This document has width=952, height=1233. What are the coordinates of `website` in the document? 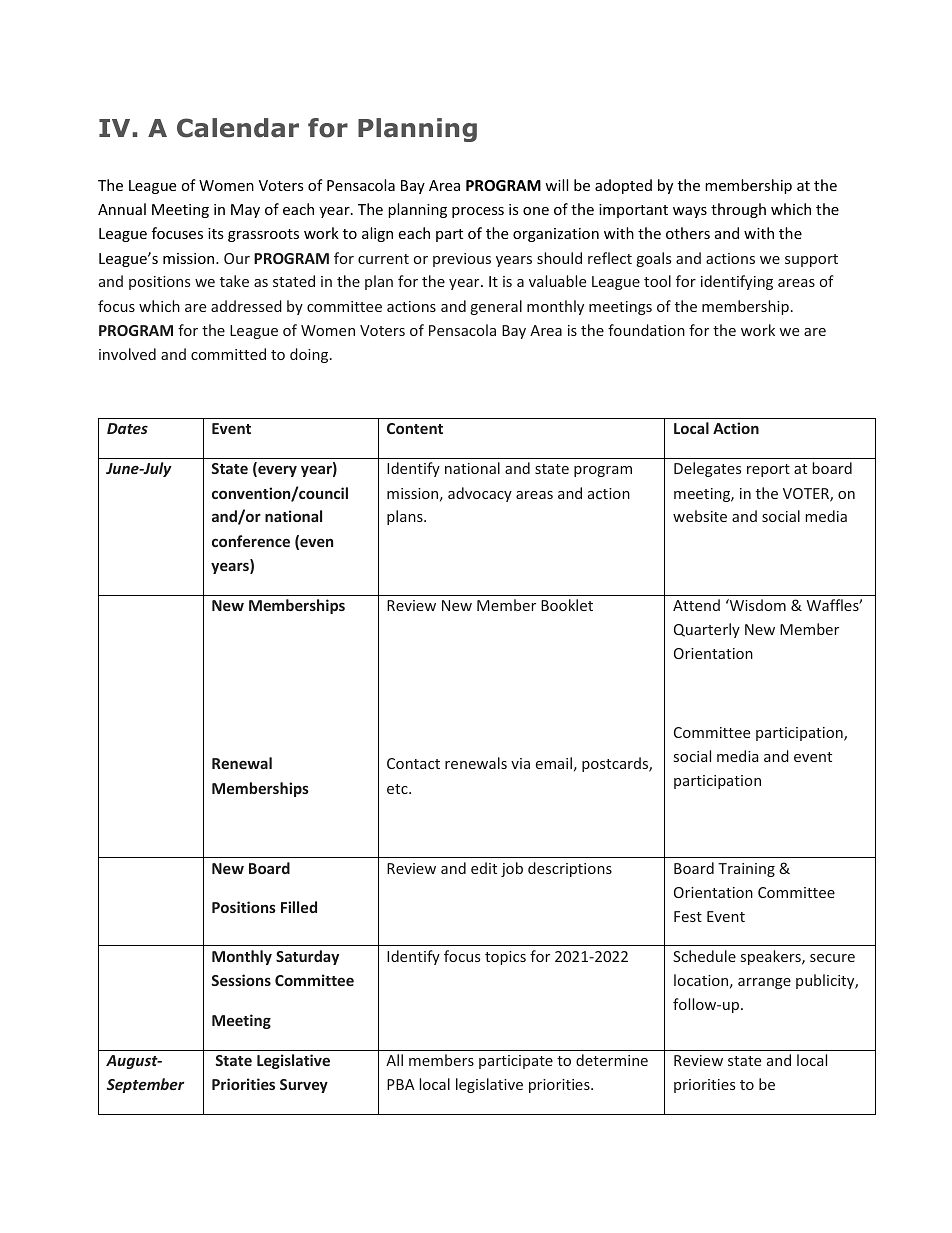 It's located at (700, 516).
